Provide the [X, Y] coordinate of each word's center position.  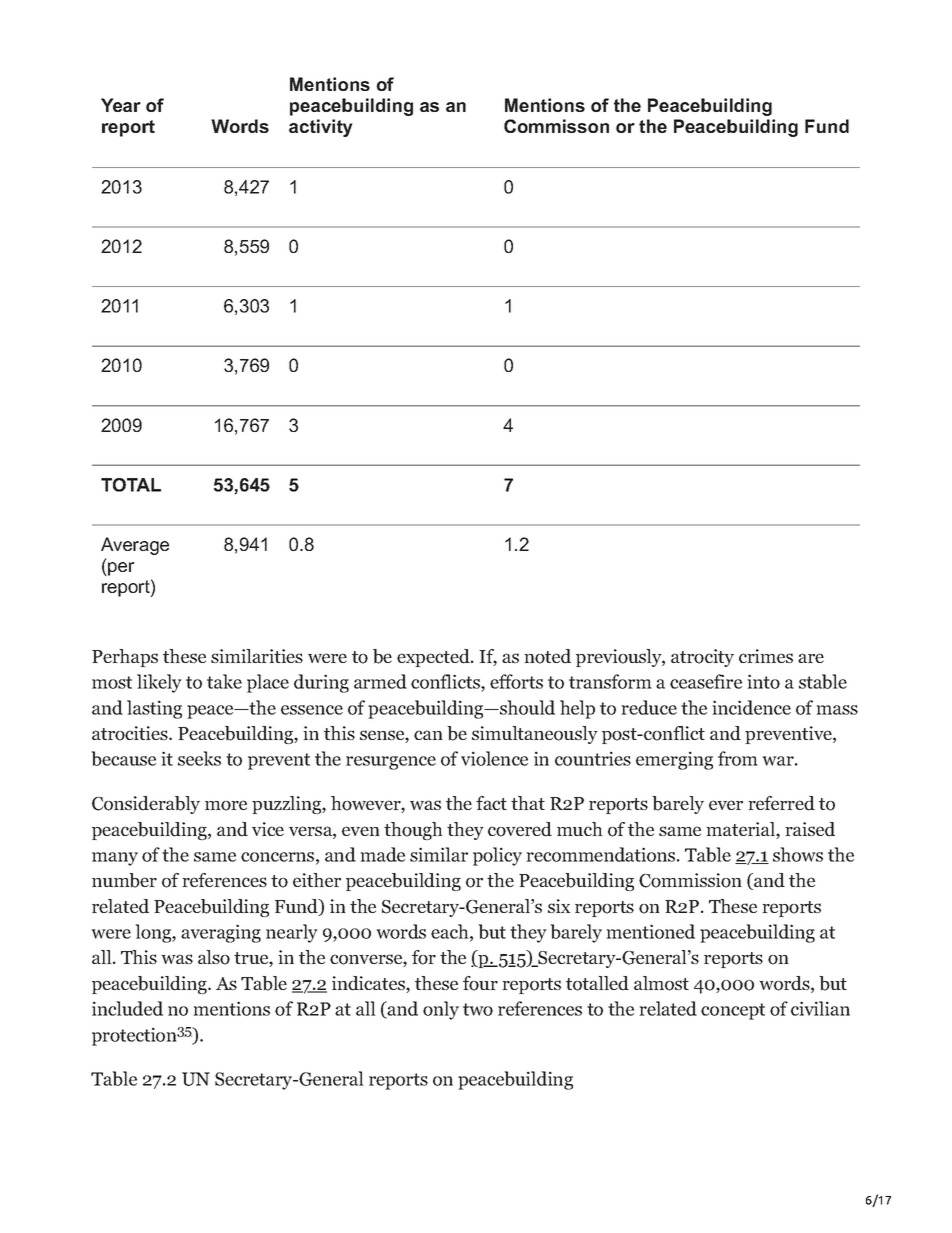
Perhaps [125, 658]
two [478, 1009]
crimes [766, 656]
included [127, 1008]
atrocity [702, 658]
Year [121, 105]
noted [547, 656]
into [763, 681]
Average [135, 546]
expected [434, 658]
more [226, 805]
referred [781, 803]
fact [491, 803]
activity [321, 128]
